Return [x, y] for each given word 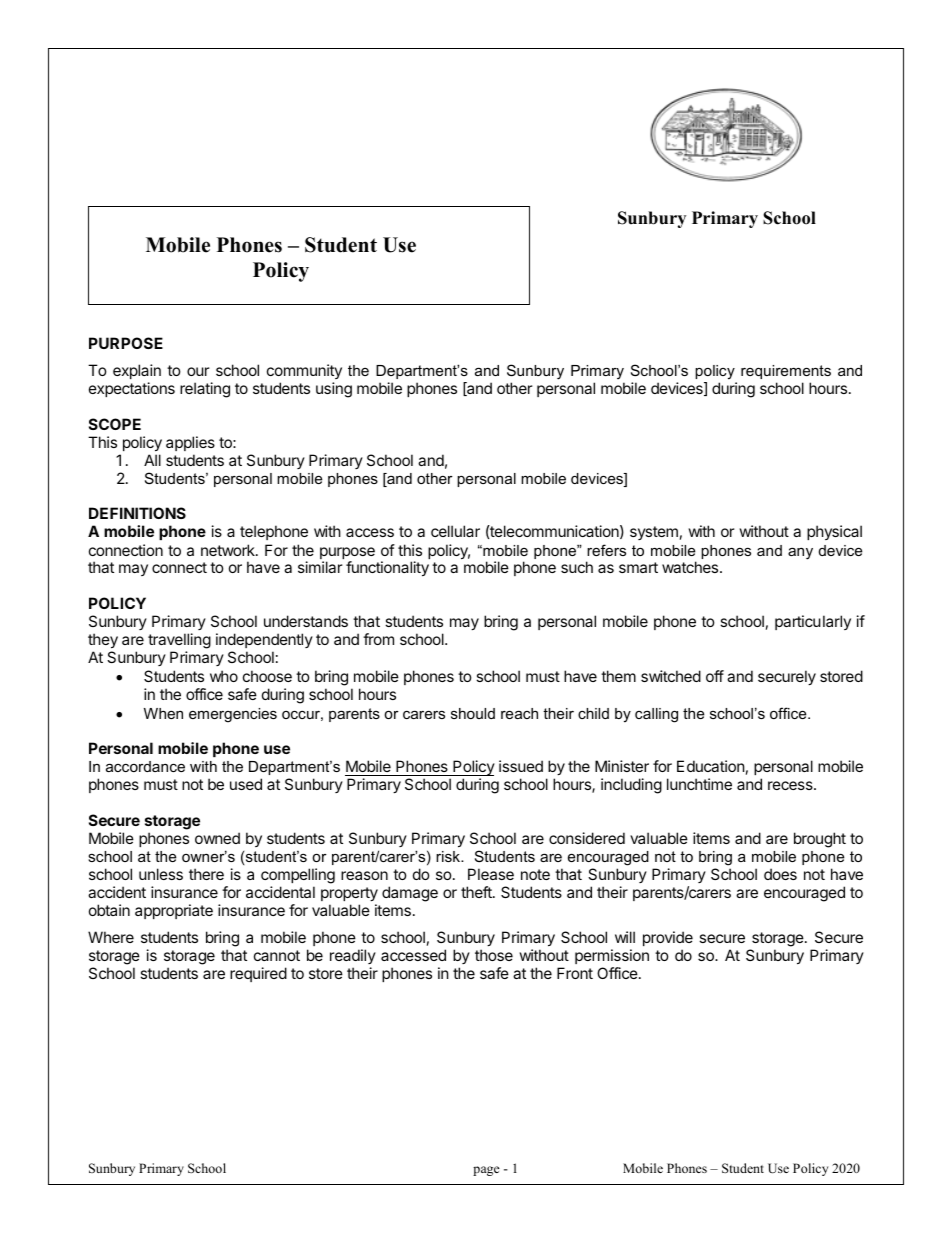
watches [691, 567]
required [258, 974]
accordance [145, 766]
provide [668, 938]
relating [205, 390]
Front [575, 973]
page [486, 1171]
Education [711, 766]
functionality [387, 568]
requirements [786, 372]
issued [521, 766]
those [494, 955]
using [334, 390]
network [229, 550]
